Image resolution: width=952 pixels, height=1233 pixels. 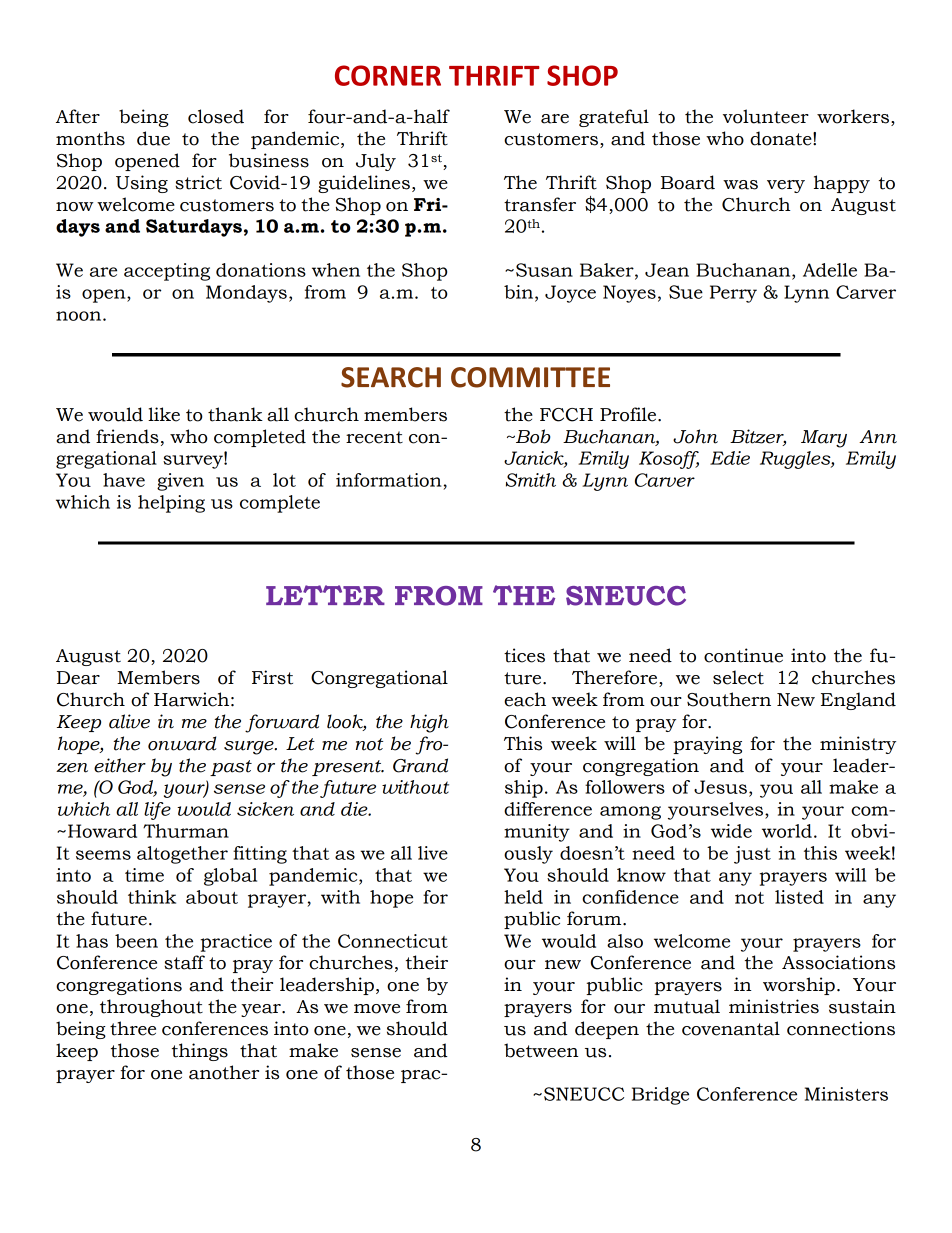 I want to click on between, so click(x=541, y=1050).
